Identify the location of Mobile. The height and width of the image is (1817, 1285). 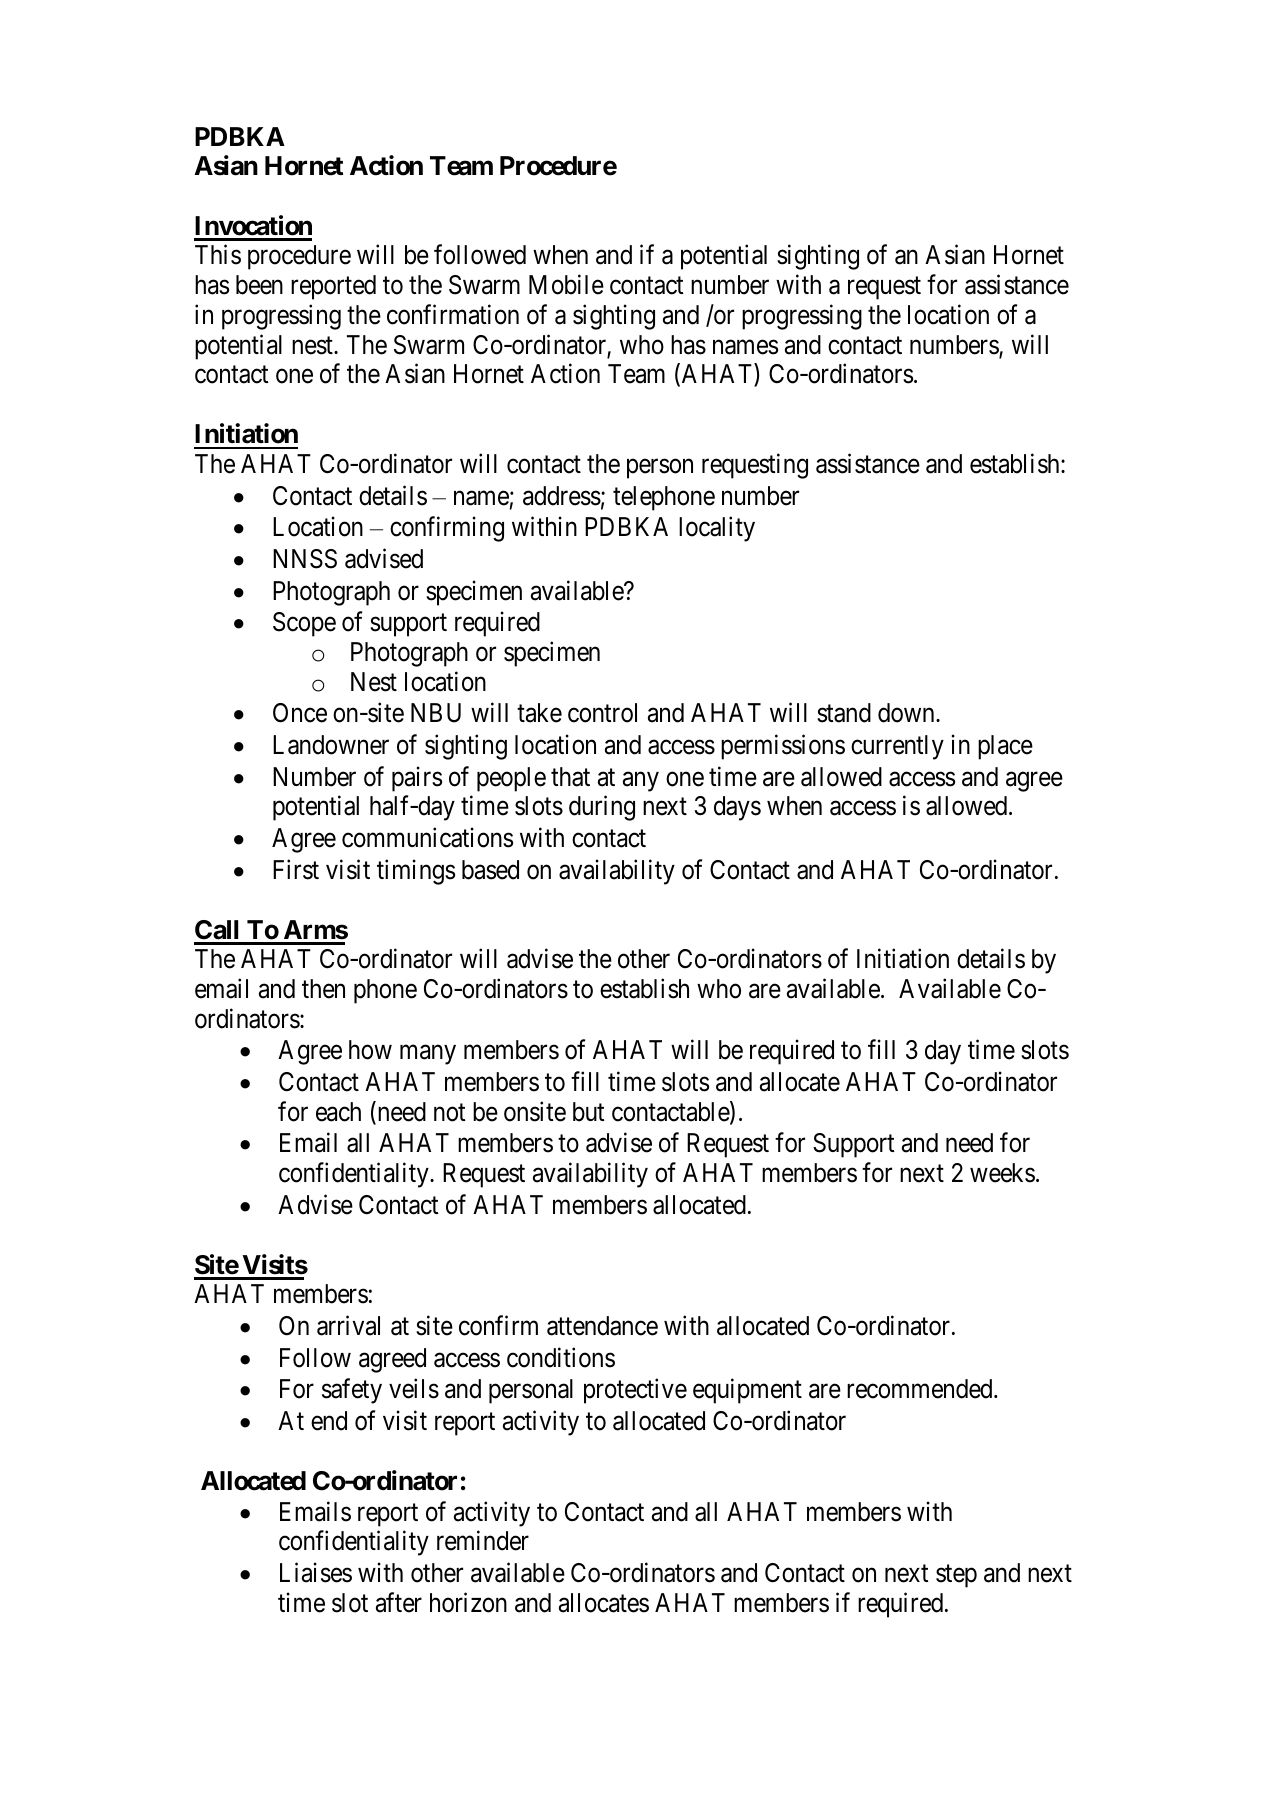
(566, 284).
